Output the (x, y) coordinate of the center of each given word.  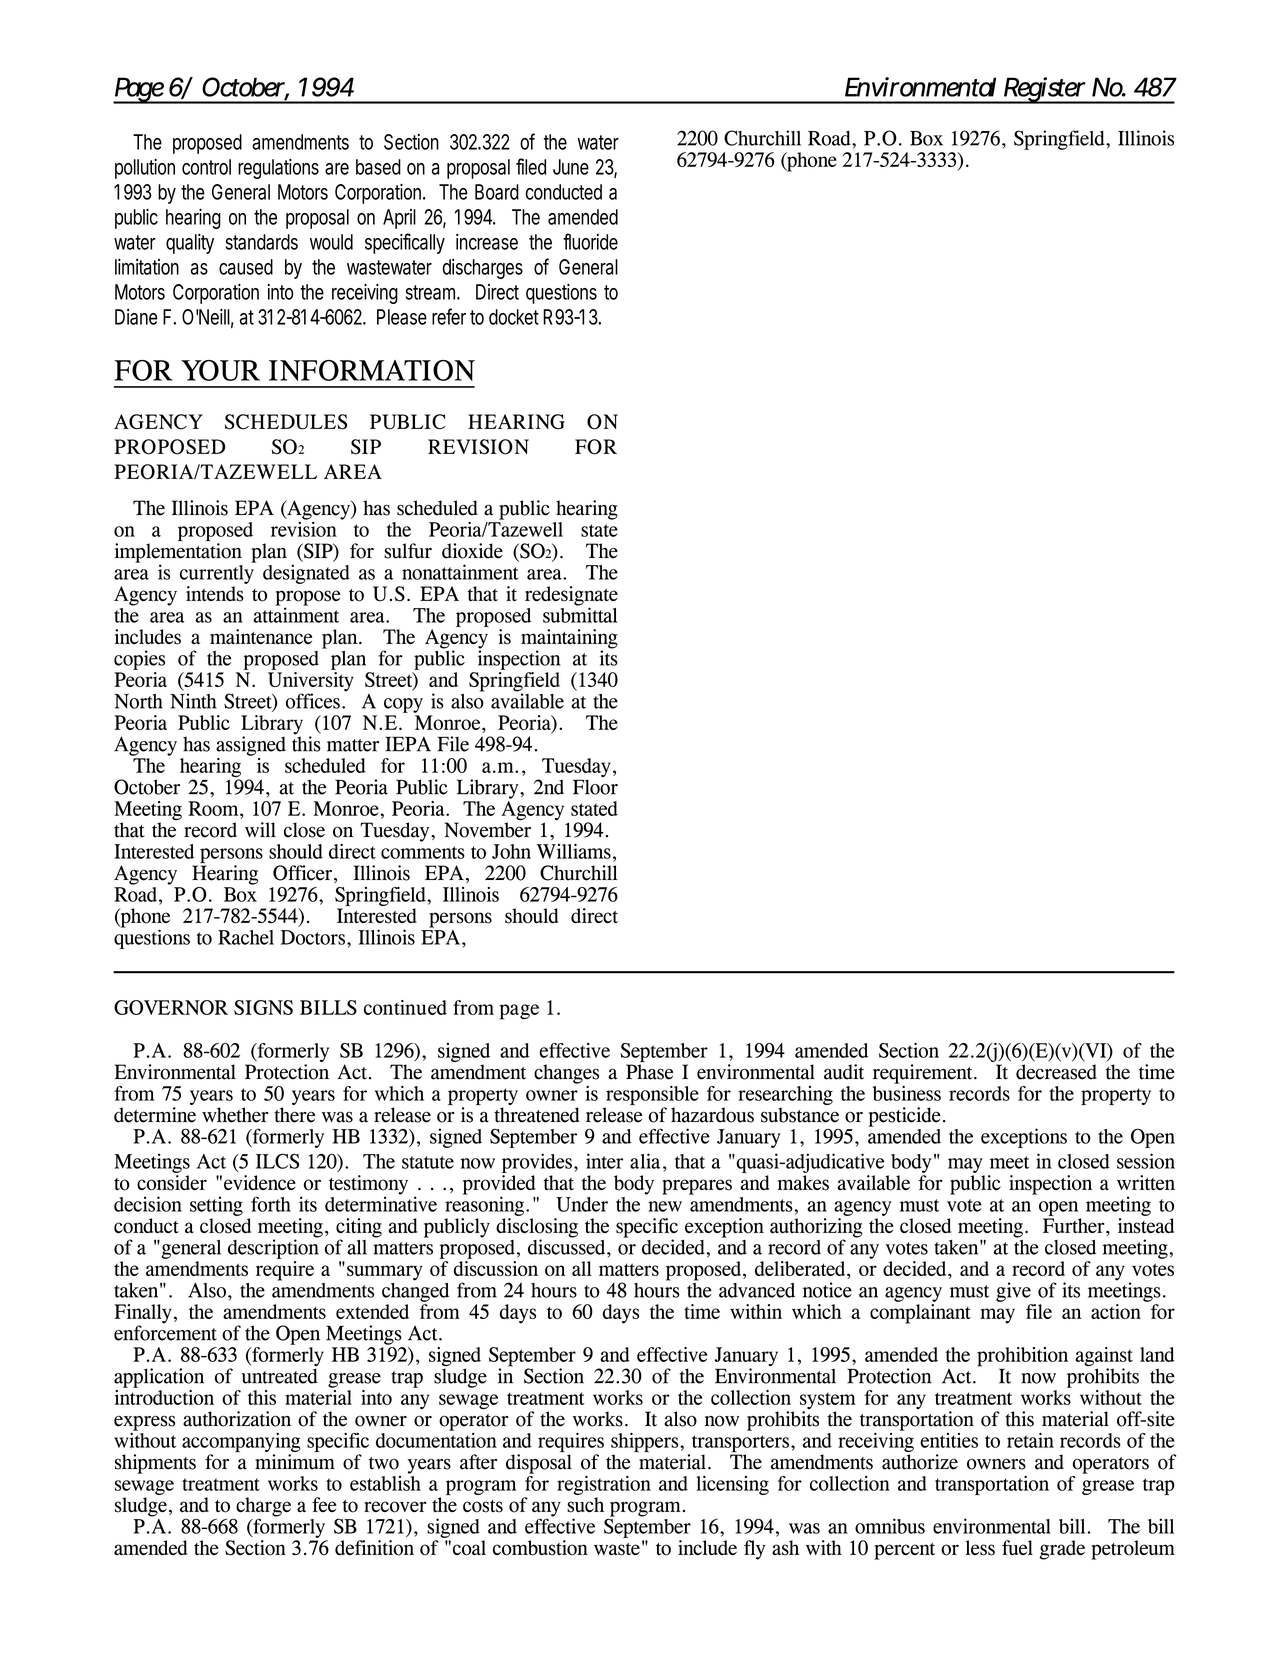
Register (1045, 90)
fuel (1017, 1547)
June (571, 167)
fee (324, 1504)
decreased (1056, 1072)
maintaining (569, 640)
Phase (649, 1072)
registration (604, 1485)
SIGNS (263, 1007)
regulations (278, 168)
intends (215, 594)
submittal (580, 614)
